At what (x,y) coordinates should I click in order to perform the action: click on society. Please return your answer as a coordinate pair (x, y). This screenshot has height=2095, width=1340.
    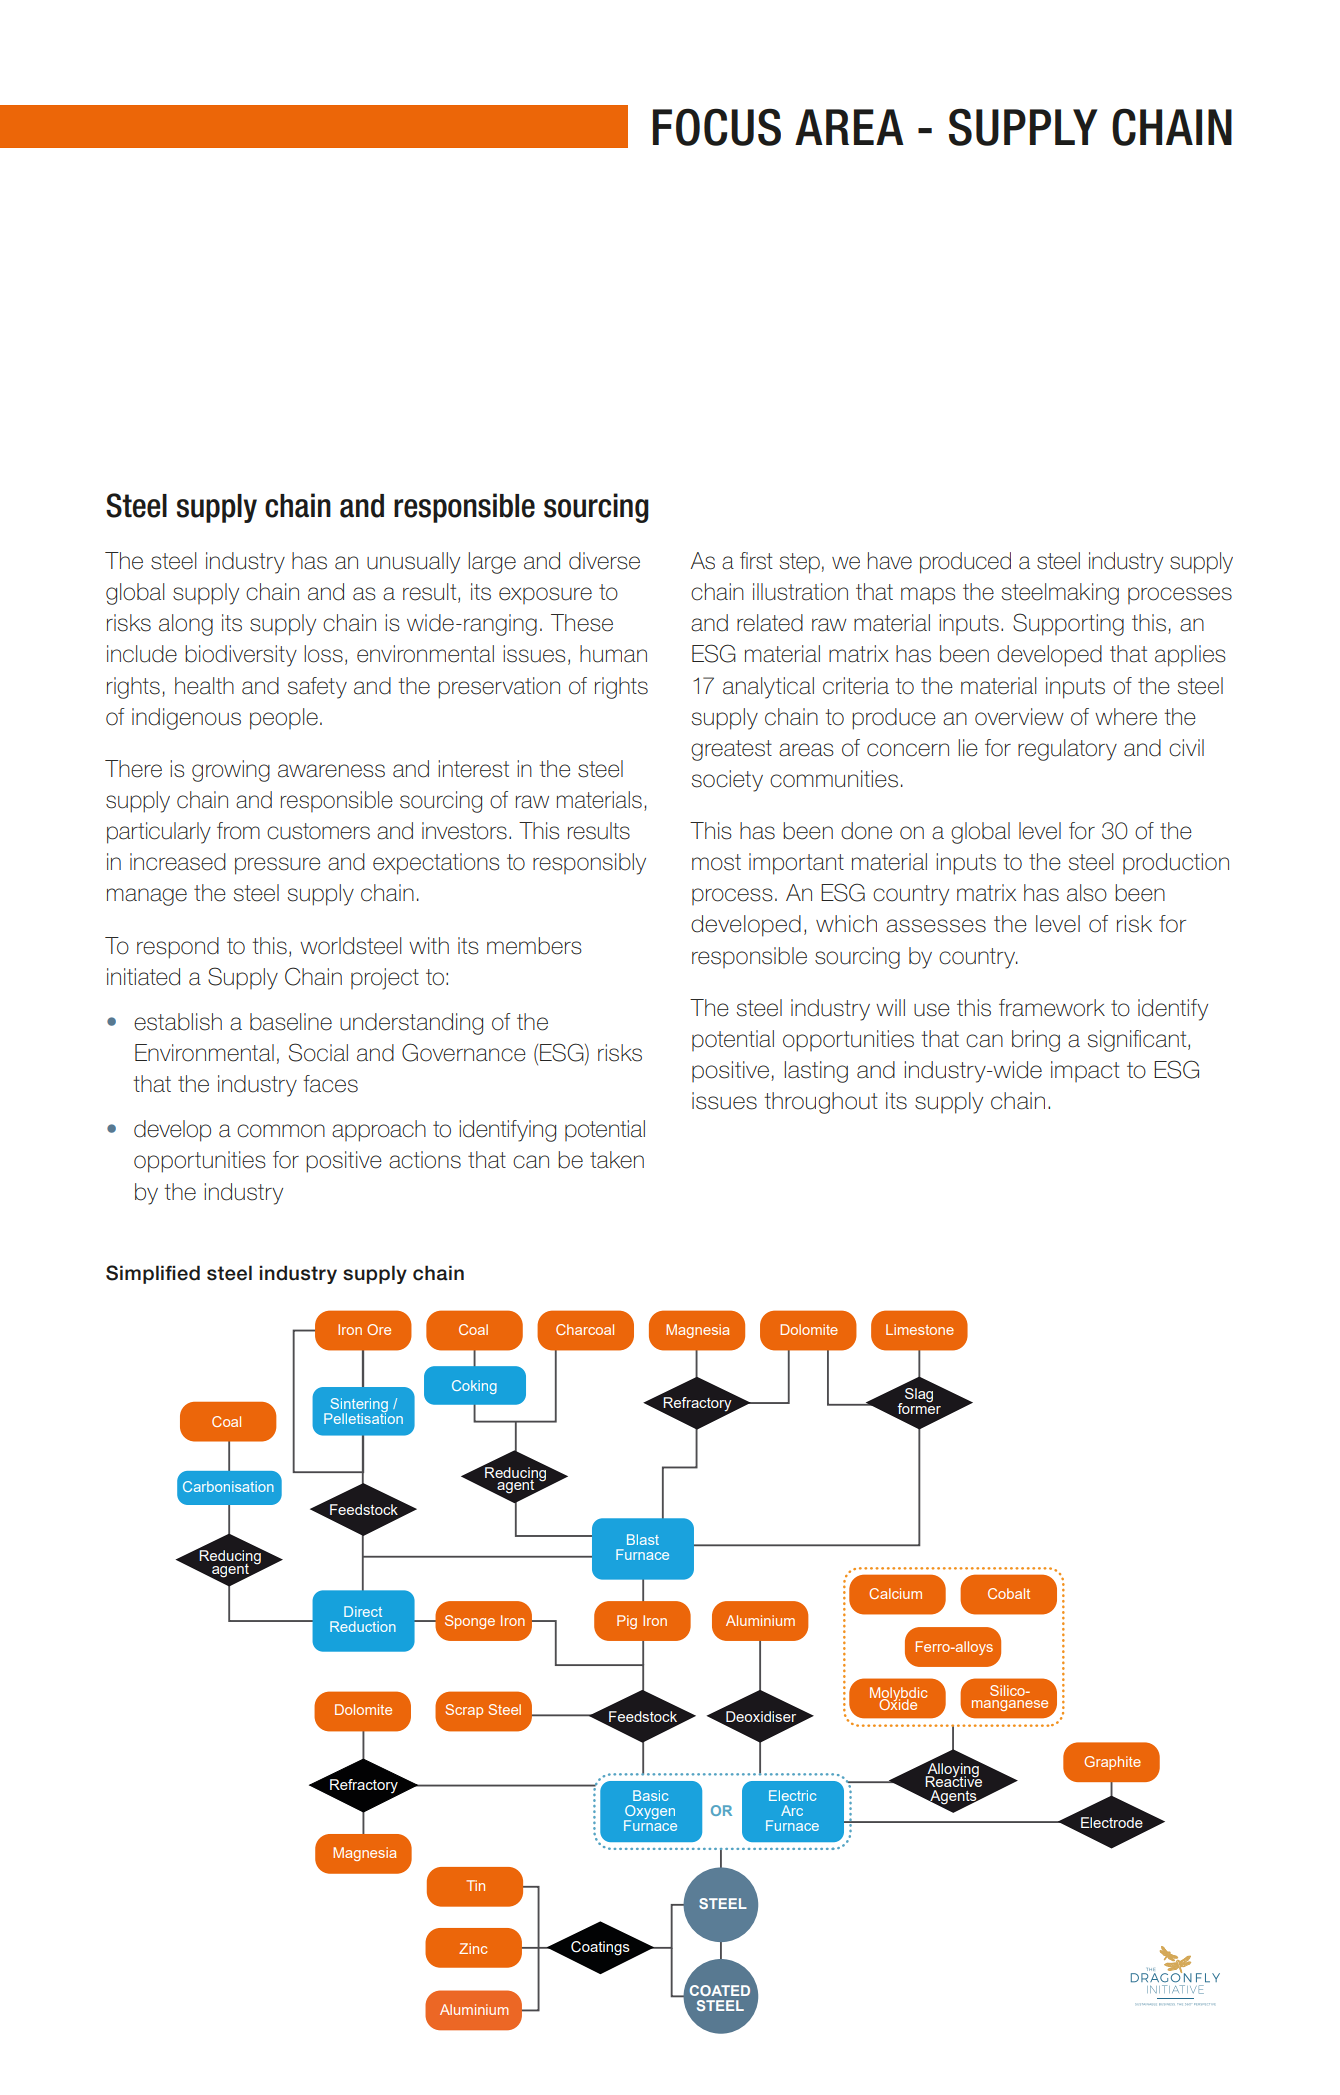
    Looking at the image, I should click on (727, 781).
